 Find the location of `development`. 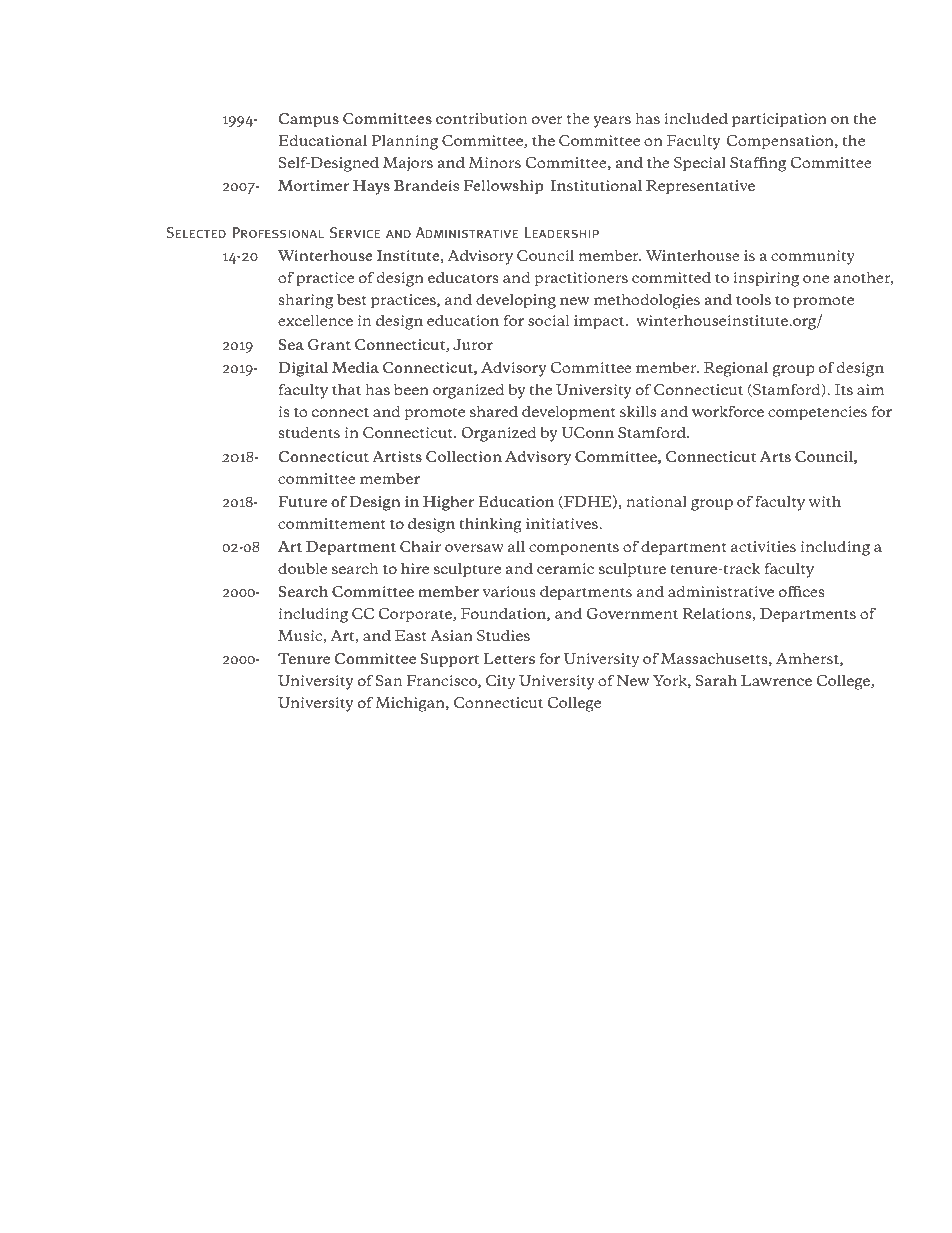

development is located at coordinates (569, 413).
